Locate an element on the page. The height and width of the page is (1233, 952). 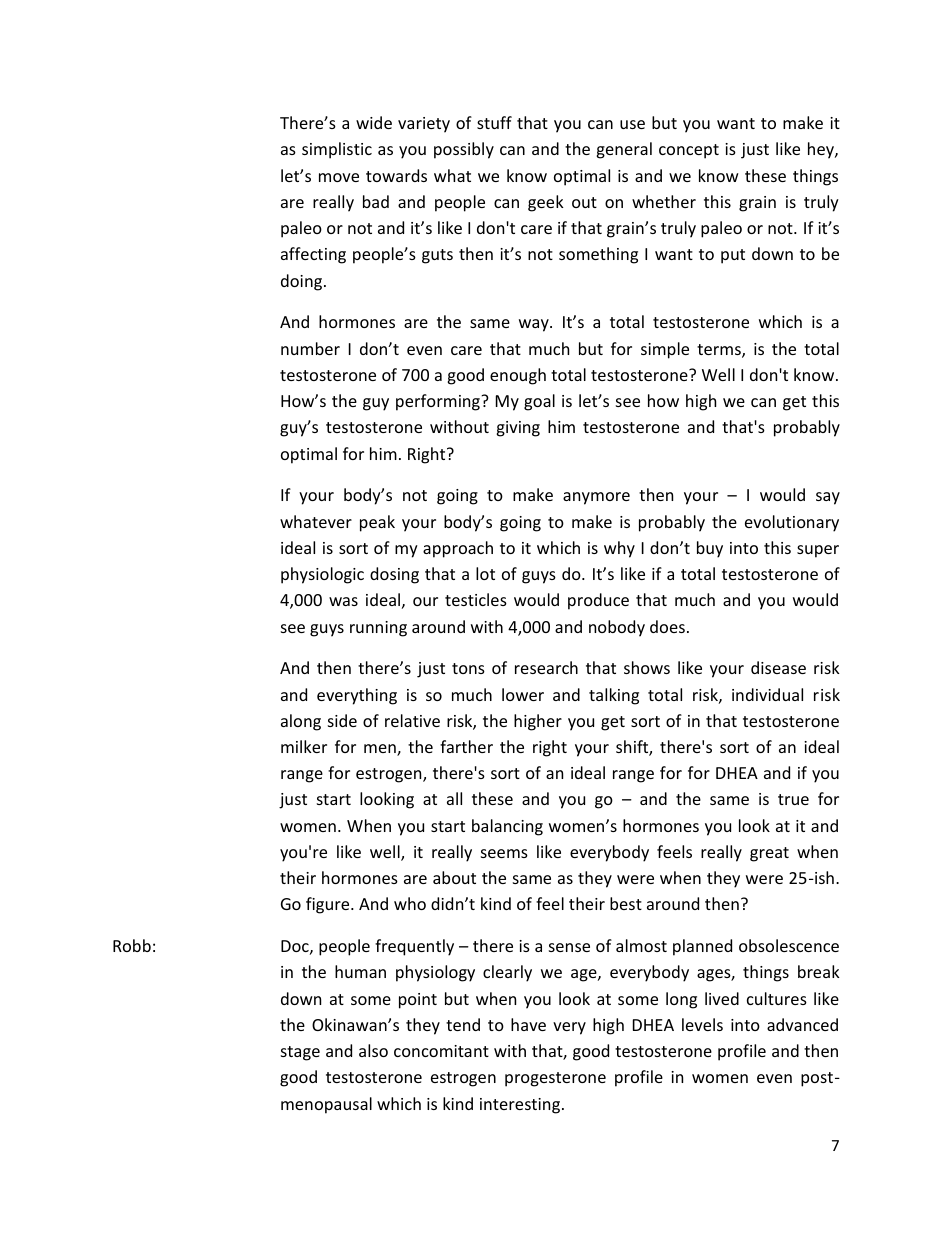
possibly is located at coordinates (464, 150).
